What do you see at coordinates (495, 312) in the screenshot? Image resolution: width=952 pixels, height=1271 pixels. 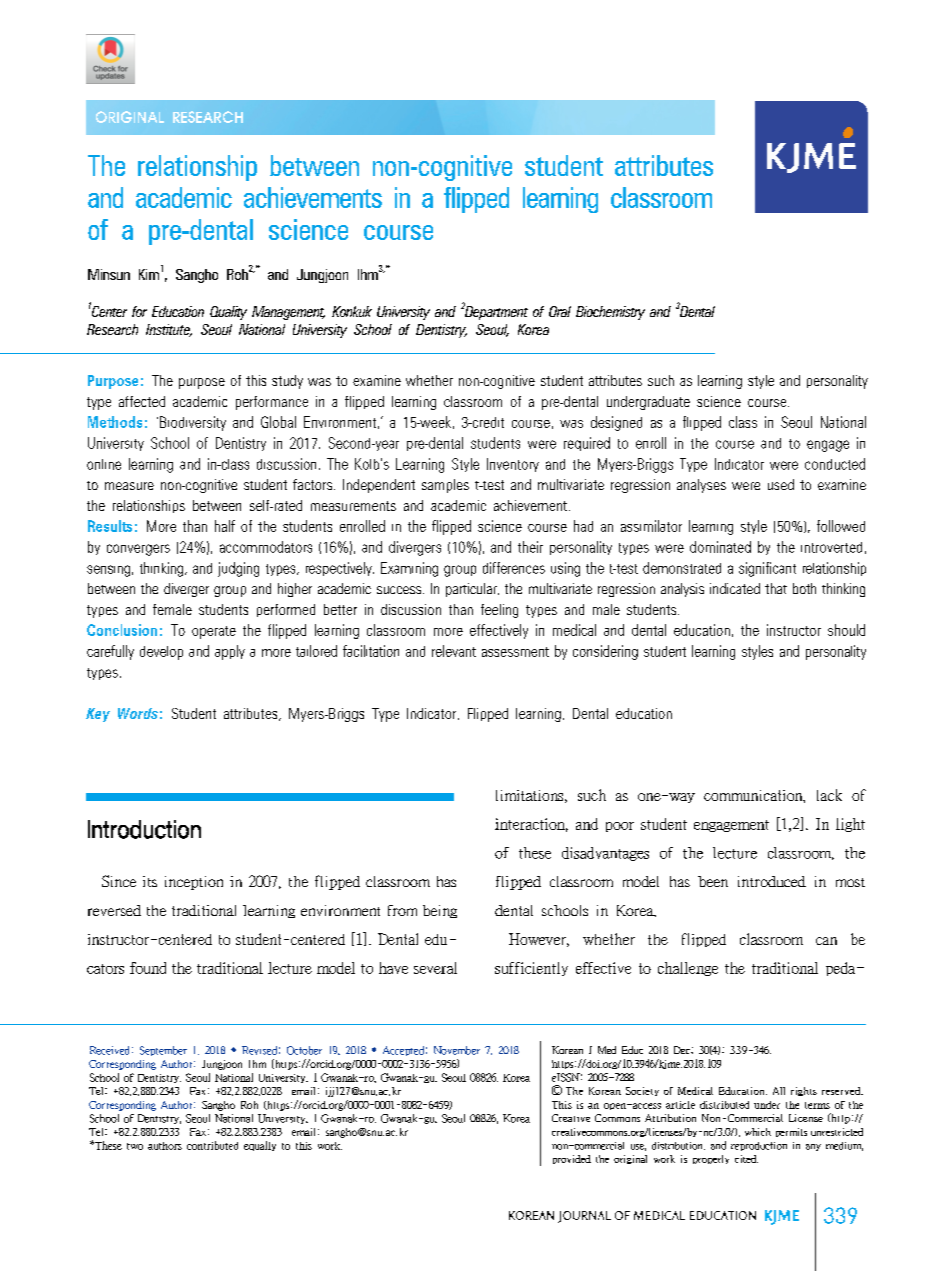 I see `Department` at bounding box center [495, 312].
